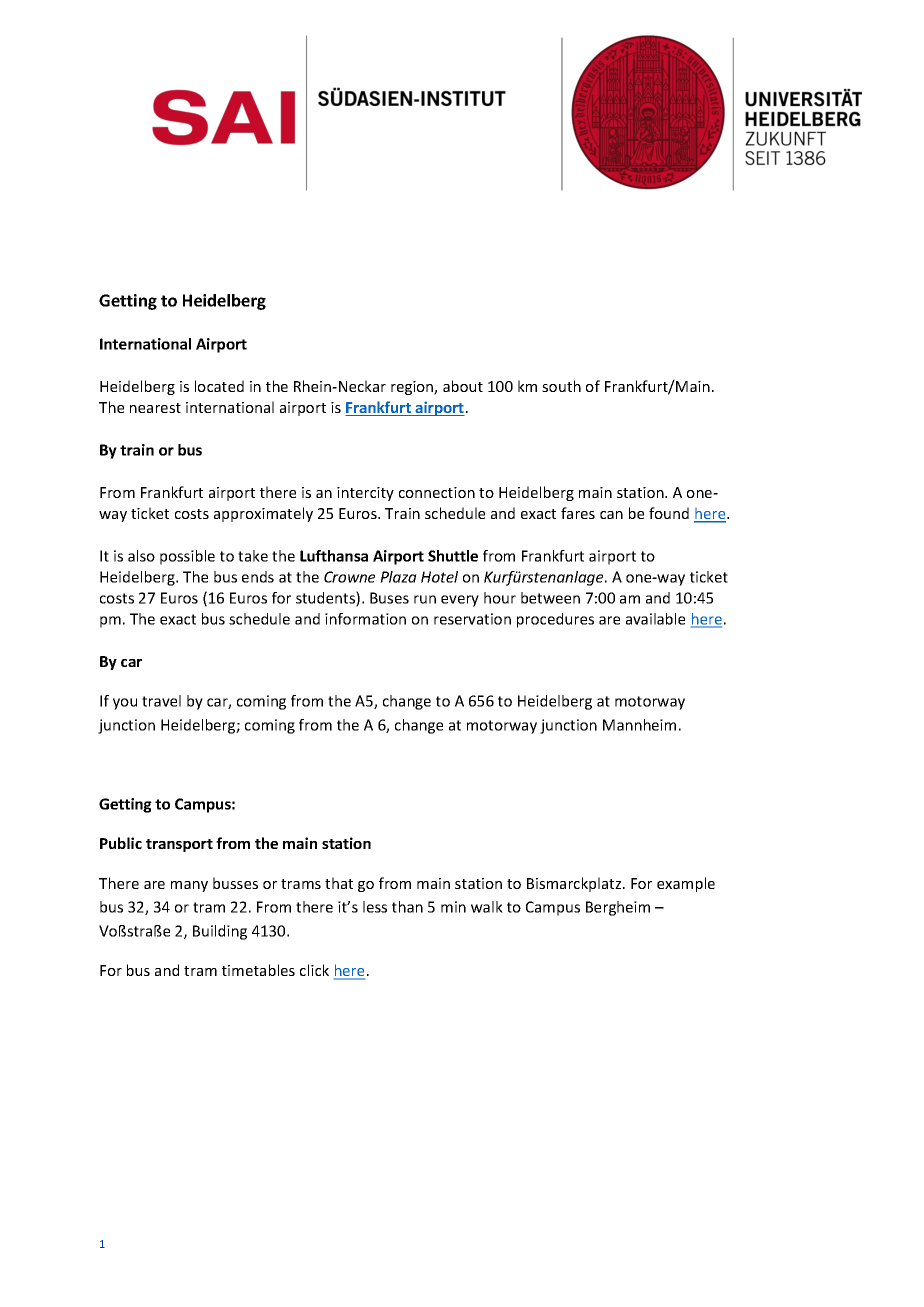 Image resolution: width=924 pixels, height=1307 pixels. What do you see at coordinates (220, 932) in the image?
I see `Building` at bounding box center [220, 932].
